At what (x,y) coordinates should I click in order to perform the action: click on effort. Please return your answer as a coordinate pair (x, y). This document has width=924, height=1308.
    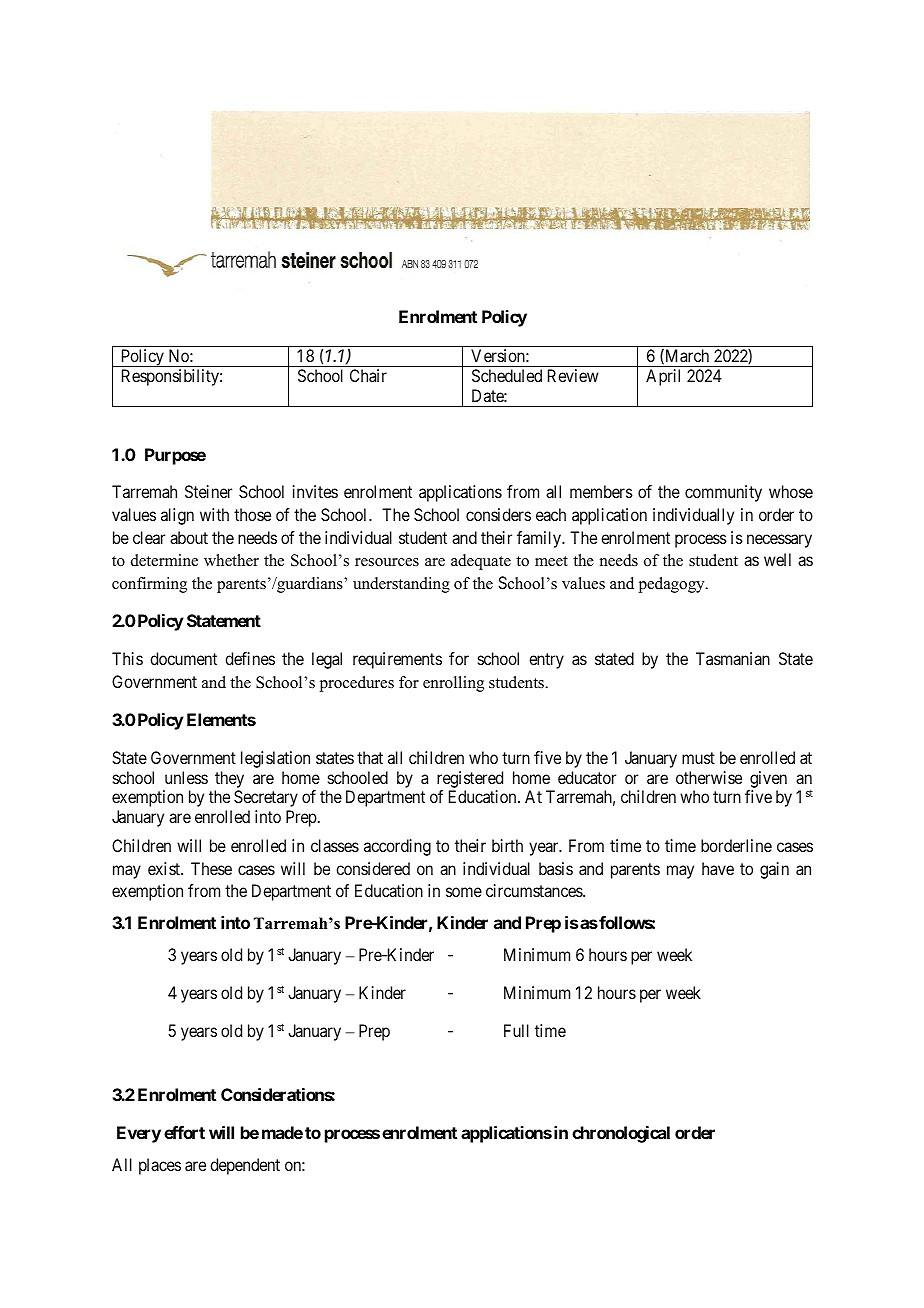
    Looking at the image, I should click on (184, 1132).
